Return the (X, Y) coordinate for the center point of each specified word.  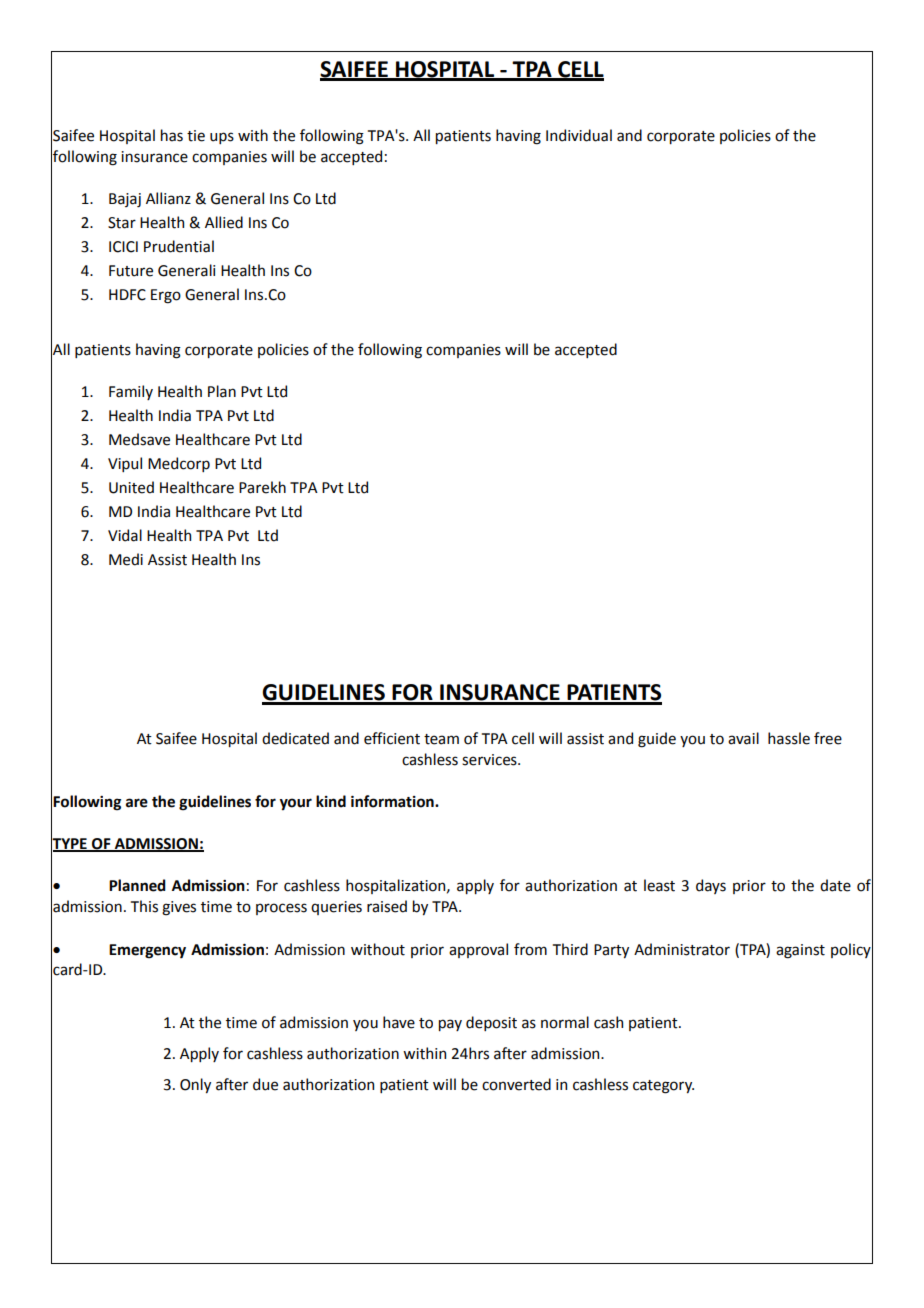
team (441, 739)
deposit (491, 1023)
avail (743, 738)
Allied (224, 222)
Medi (126, 559)
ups (222, 138)
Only (195, 1085)
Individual (579, 135)
